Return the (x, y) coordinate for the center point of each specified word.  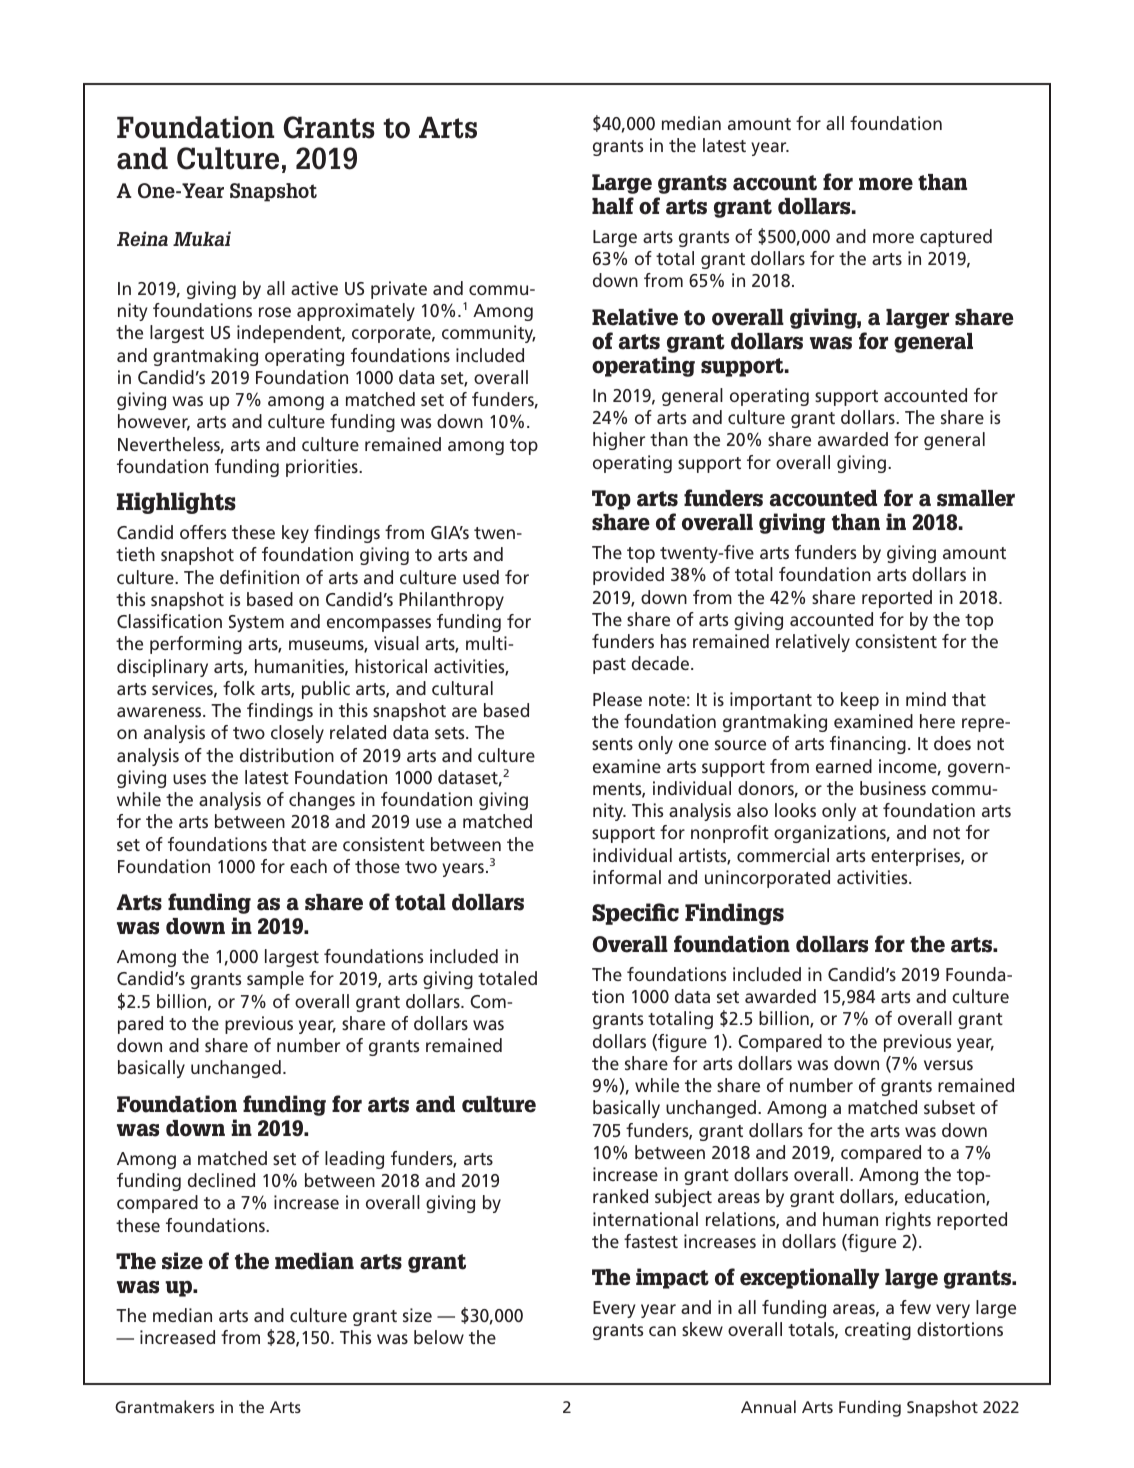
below (439, 1337)
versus (948, 1065)
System (256, 623)
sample (275, 980)
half (613, 206)
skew (702, 1329)
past (609, 666)
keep (860, 701)
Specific (635, 914)
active (314, 288)
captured (956, 238)
